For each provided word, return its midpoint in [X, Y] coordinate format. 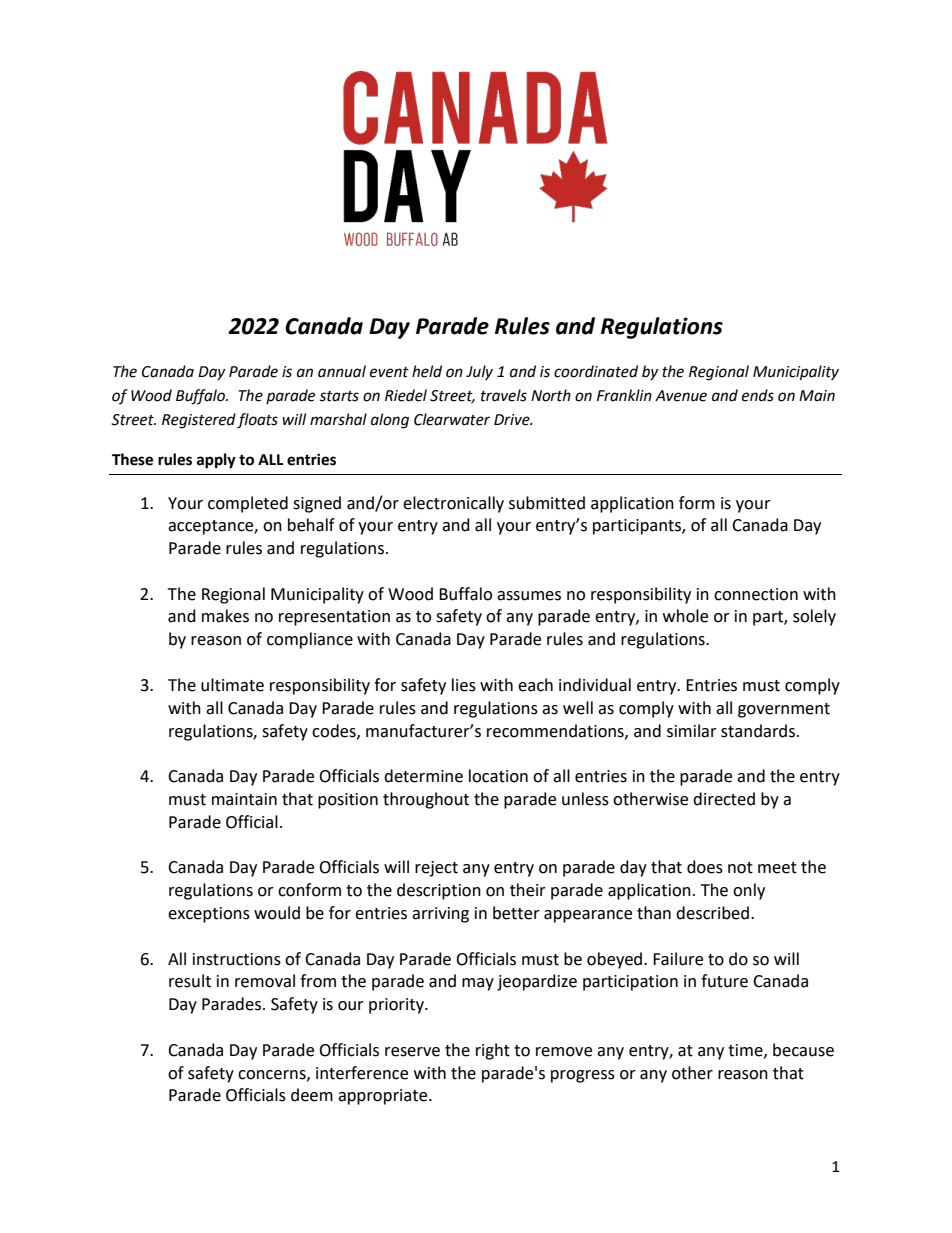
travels [504, 395]
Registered [199, 421]
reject [436, 869]
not [740, 868]
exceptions [209, 915]
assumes [529, 596]
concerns [273, 1075]
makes [225, 616]
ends [758, 395]
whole [685, 616]
